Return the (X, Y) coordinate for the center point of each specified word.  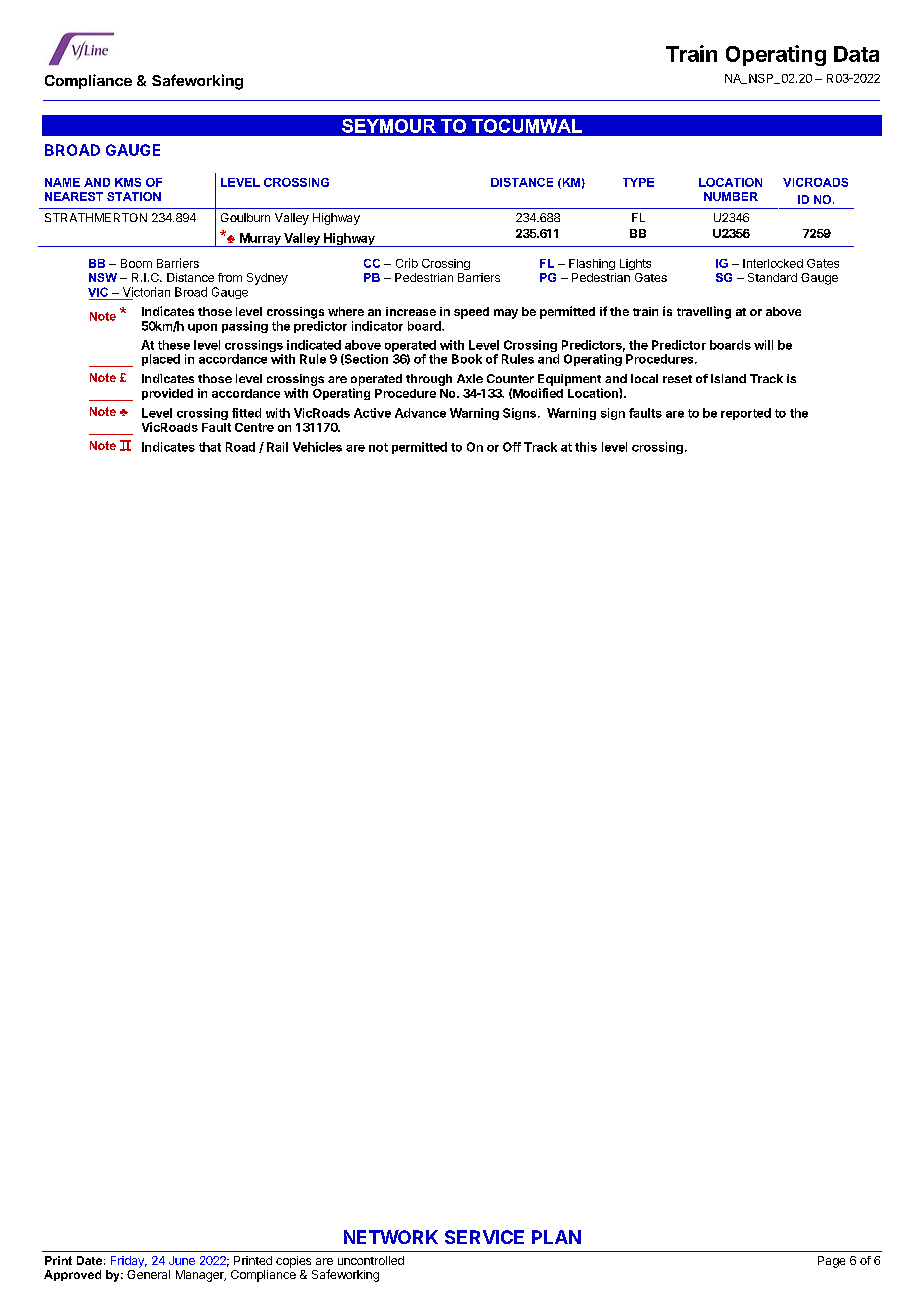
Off (512, 447)
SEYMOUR (389, 126)
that (210, 447)
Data (856, 54)
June (182, 1260)
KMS (128, 182)
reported (746, 414)
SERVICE (484, 1237)
